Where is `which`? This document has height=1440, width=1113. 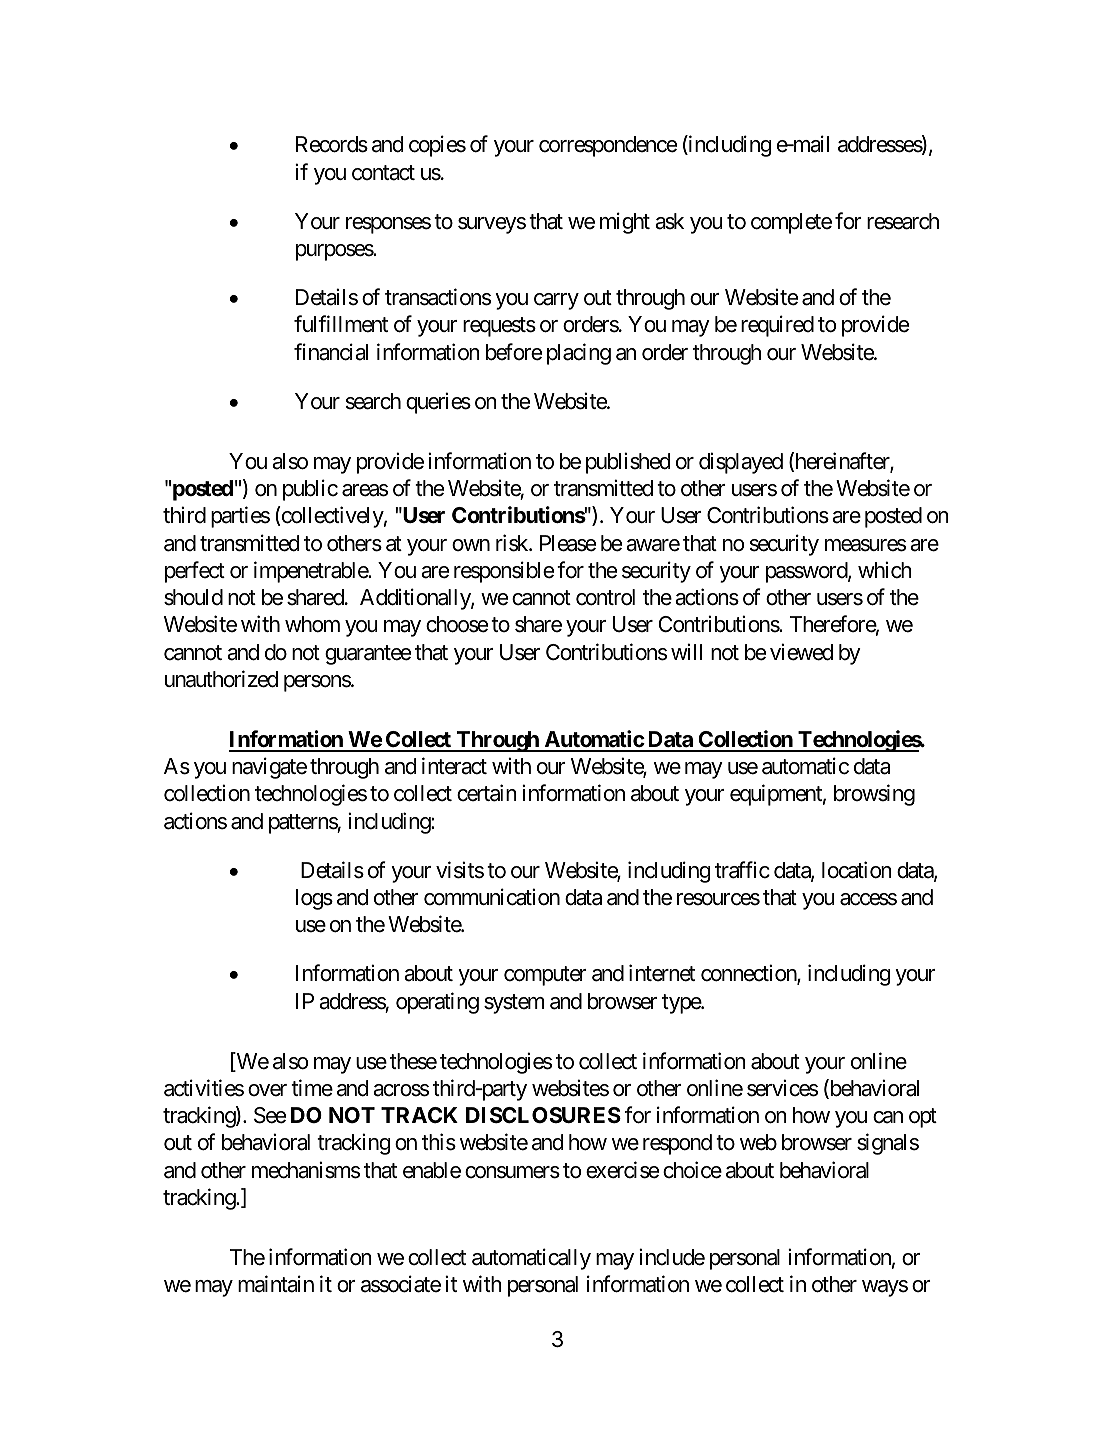 which is located at coordinates (885, 570).
